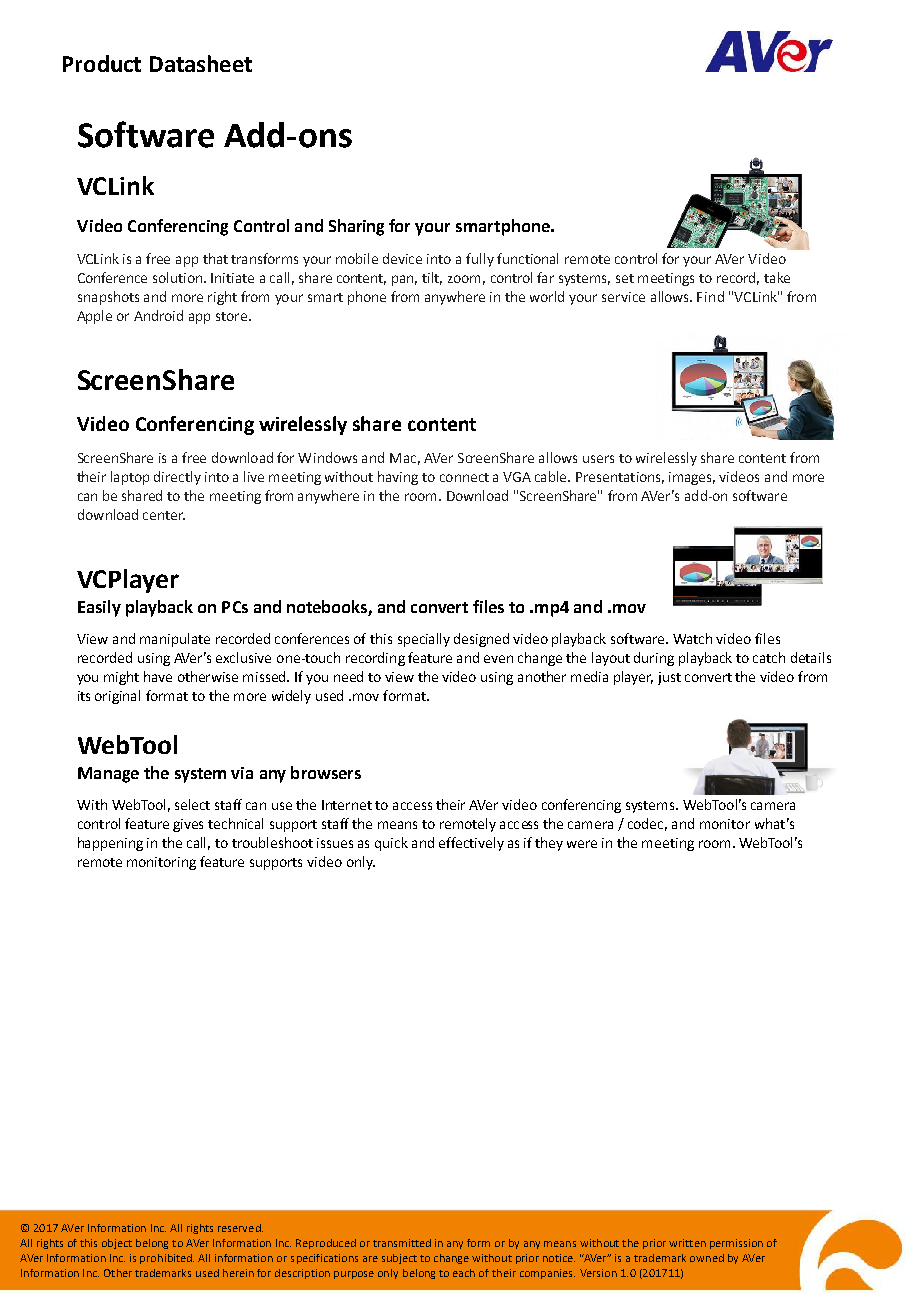  Describe the element at coordinates (692, 478) in the screenshot. I see `images` at that location.
